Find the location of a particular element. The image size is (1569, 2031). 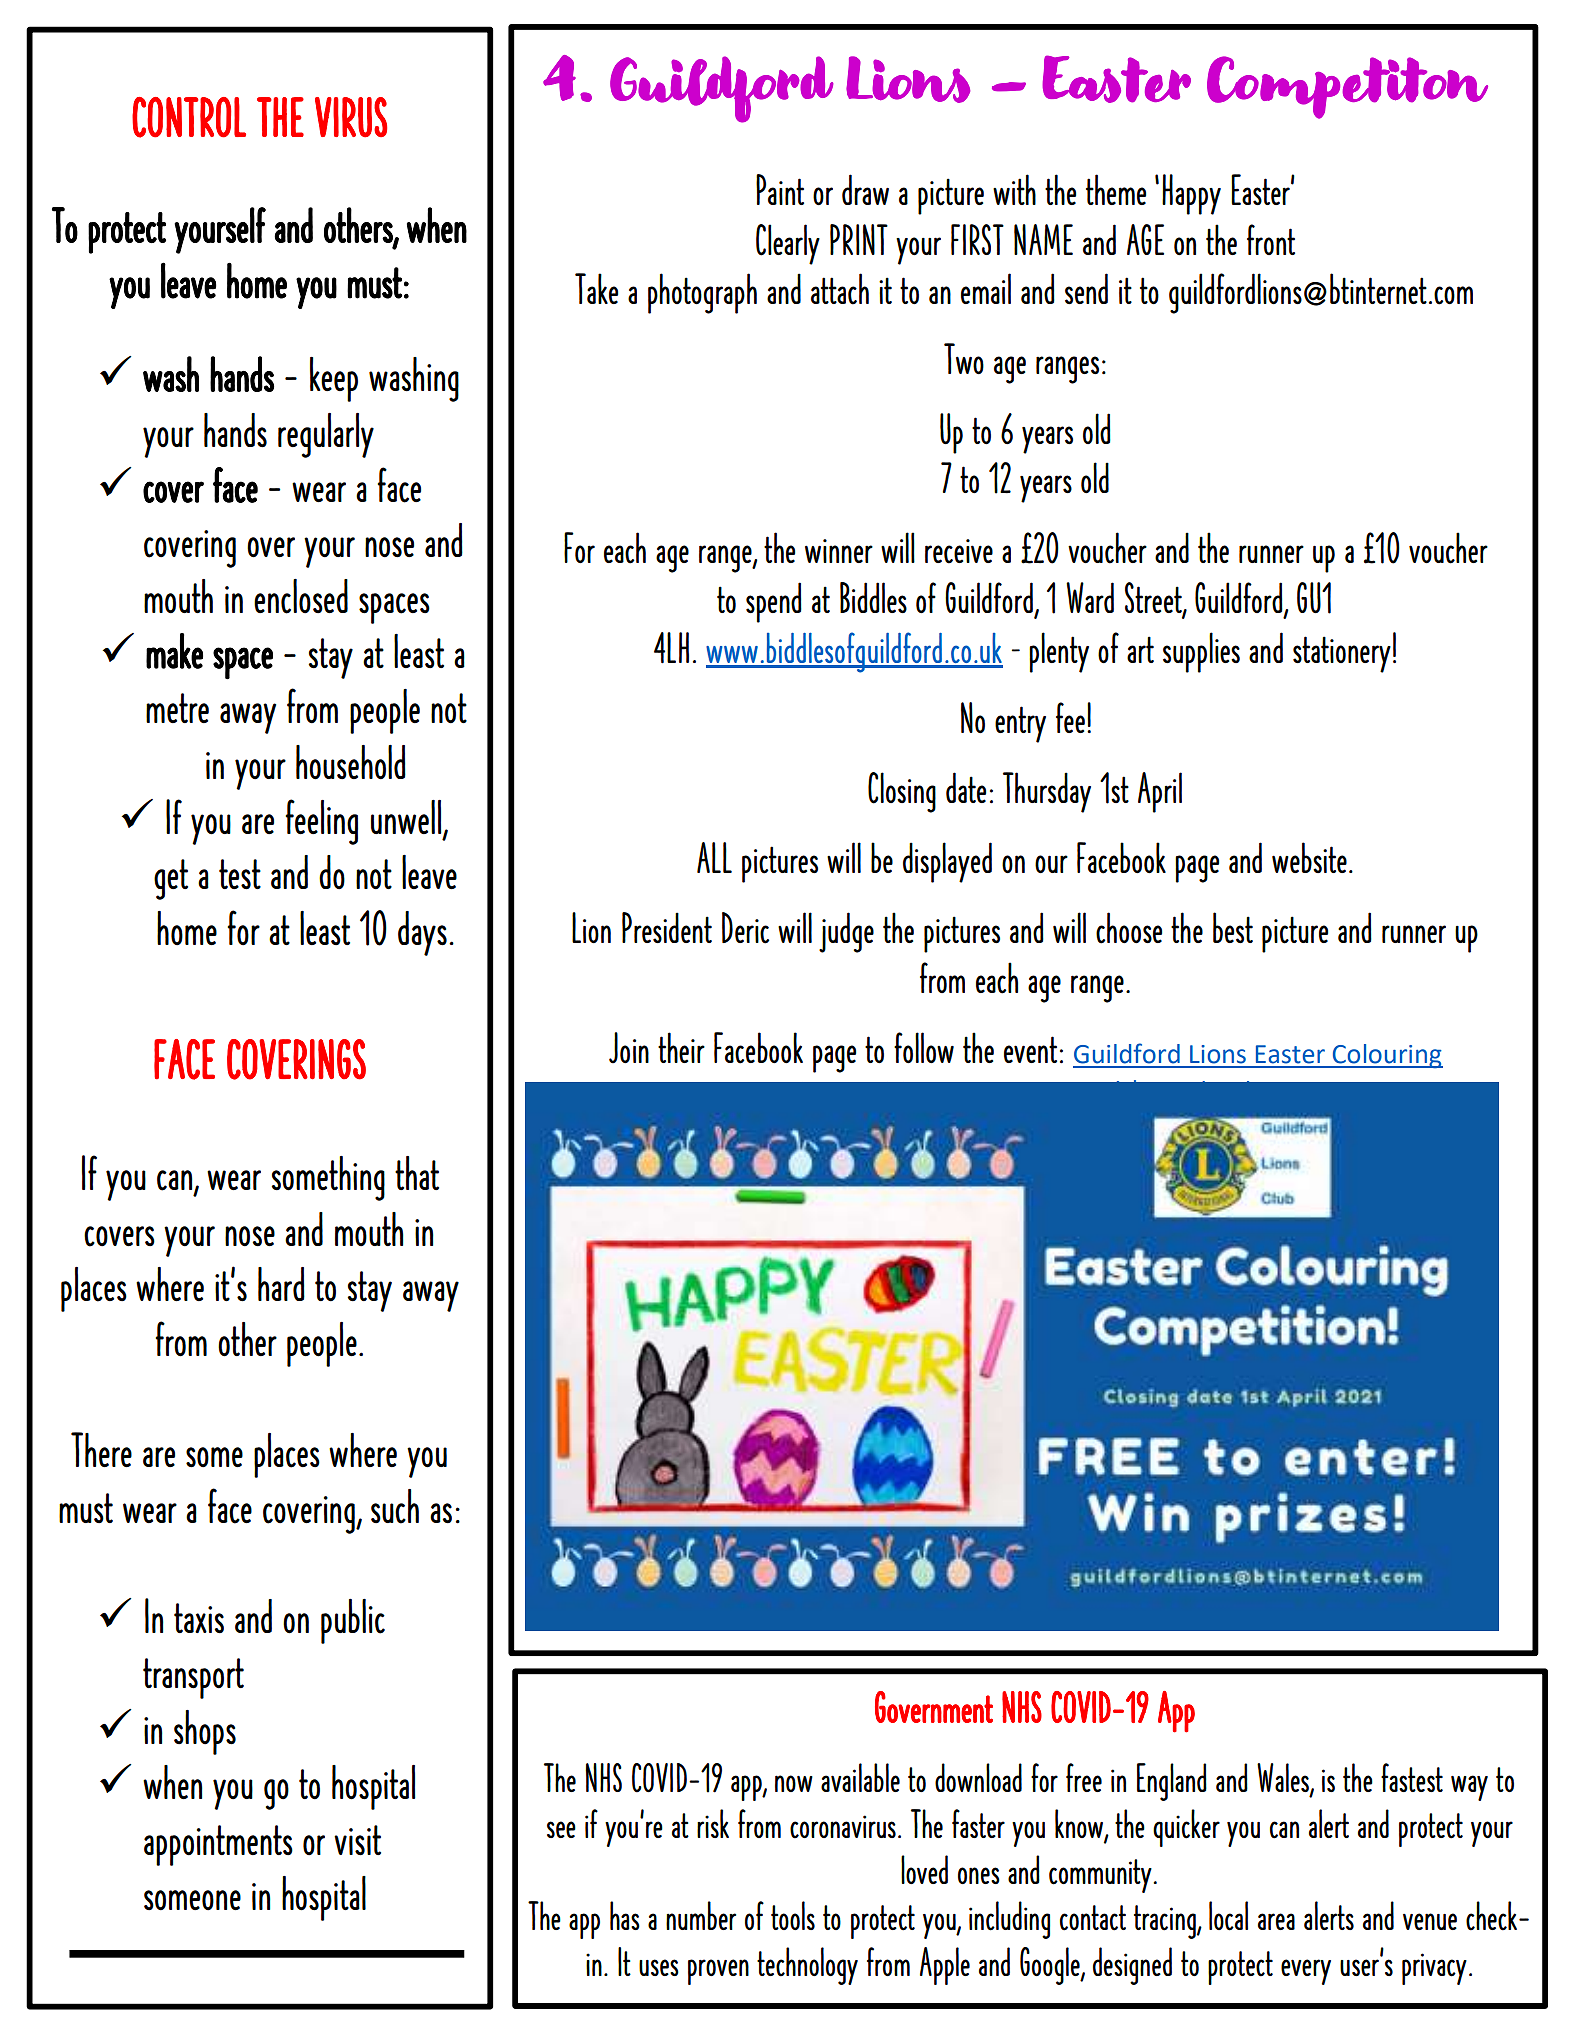

their is located at coordinates (681, 1047).
